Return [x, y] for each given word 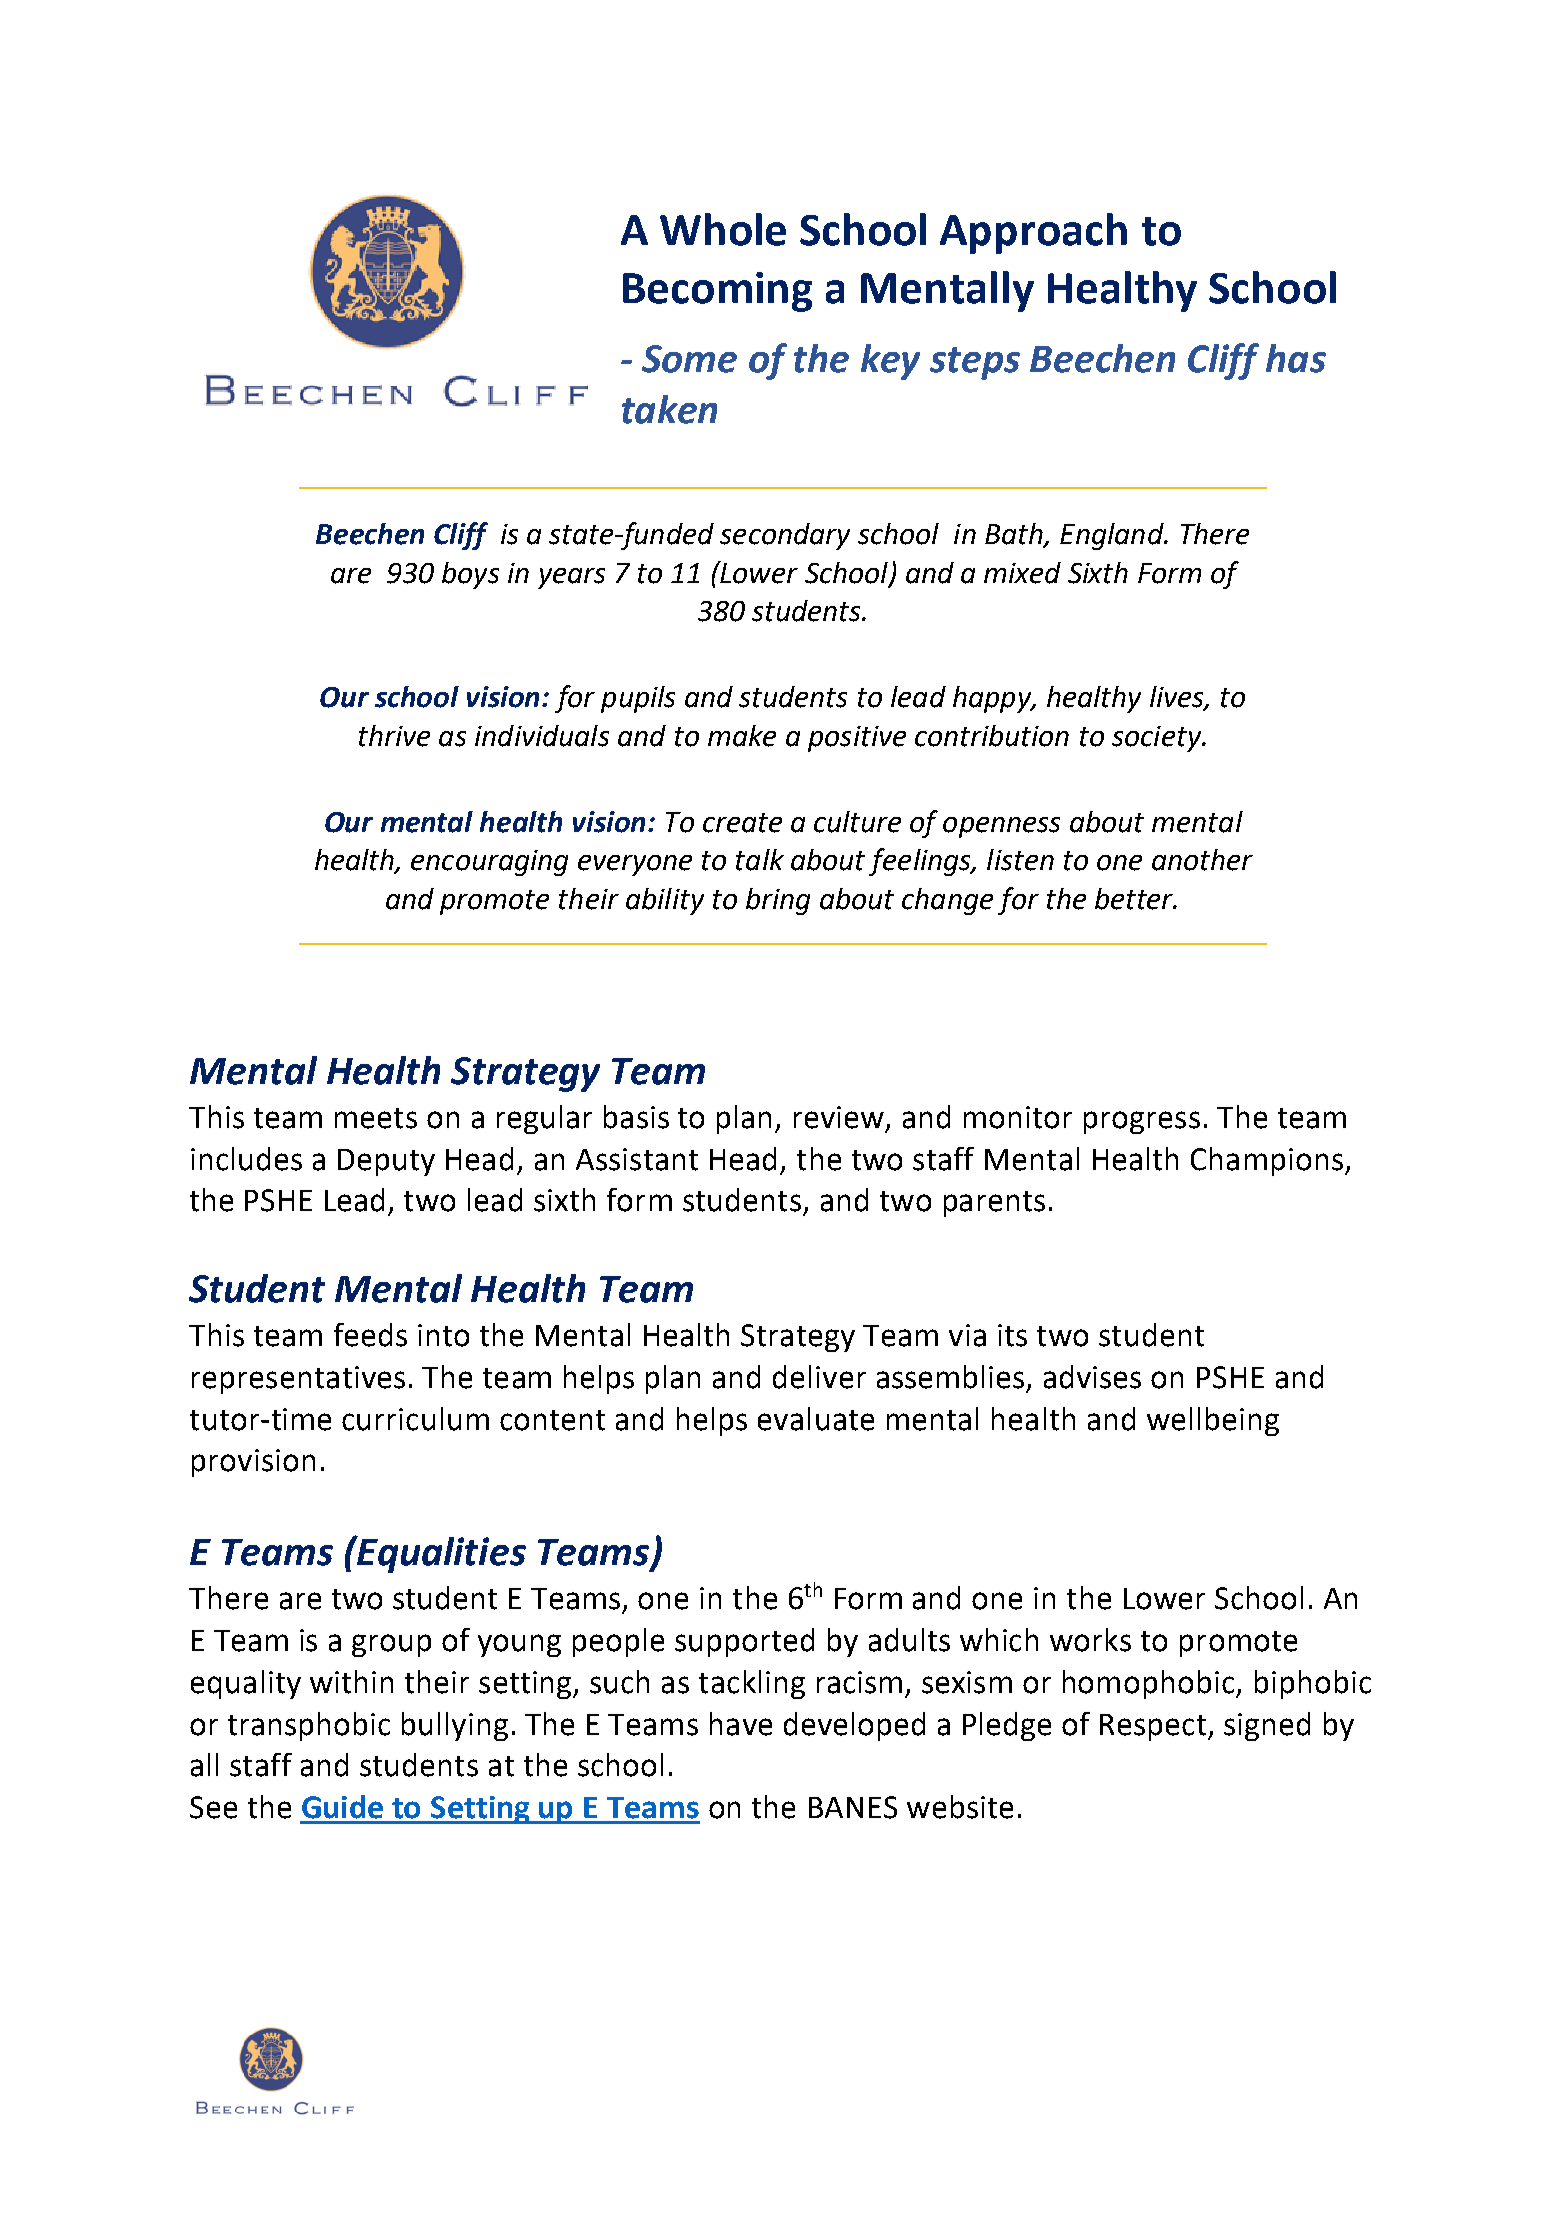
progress [1142, 1122]
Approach [1033, 233]
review [839, 1117]
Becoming [717, 292]
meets [376, 1118]
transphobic [309, 1726]
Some [689, 359]
